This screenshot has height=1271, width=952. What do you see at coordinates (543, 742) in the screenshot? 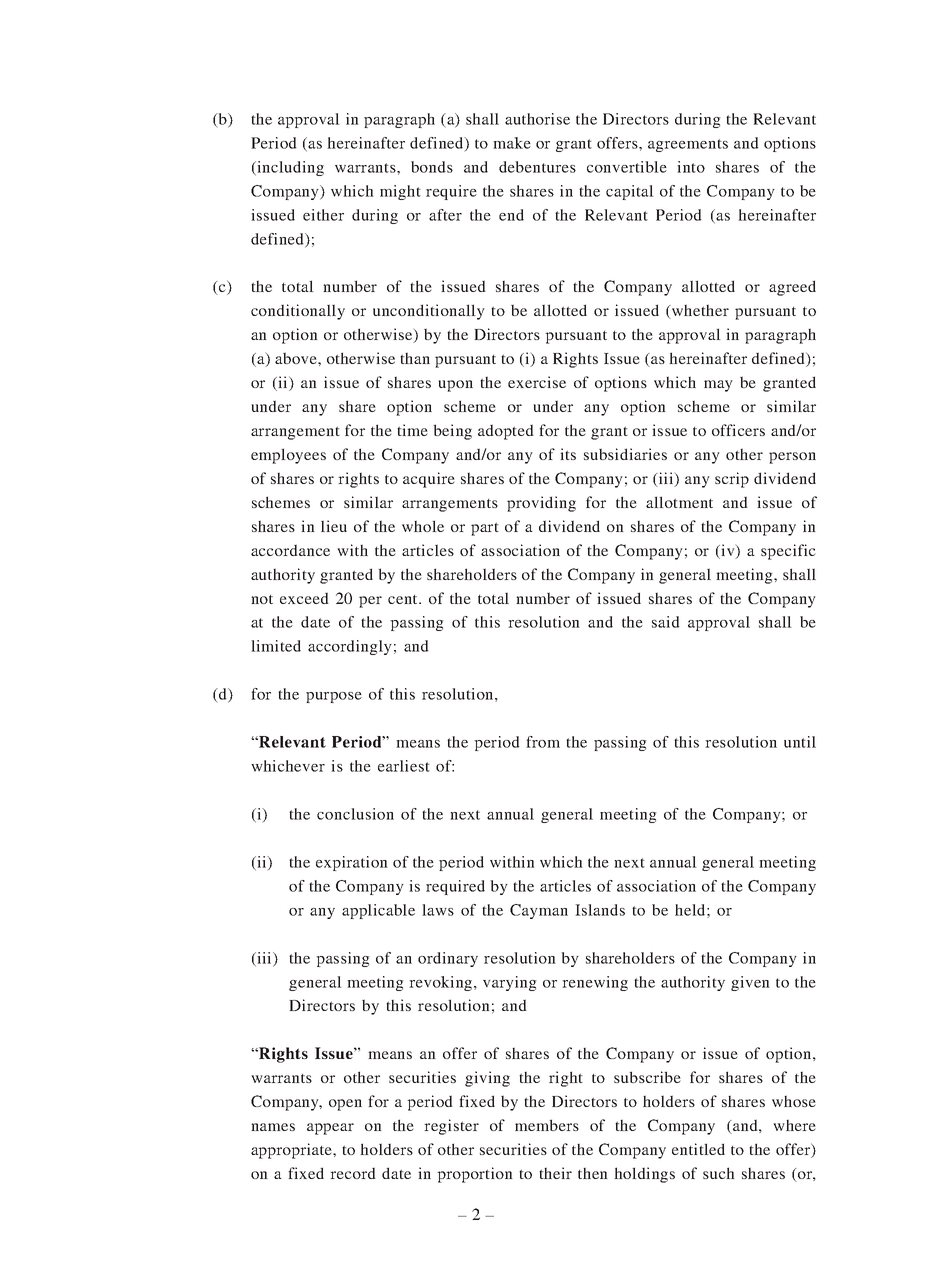
I see `from` at bounding box center [543, 742].
